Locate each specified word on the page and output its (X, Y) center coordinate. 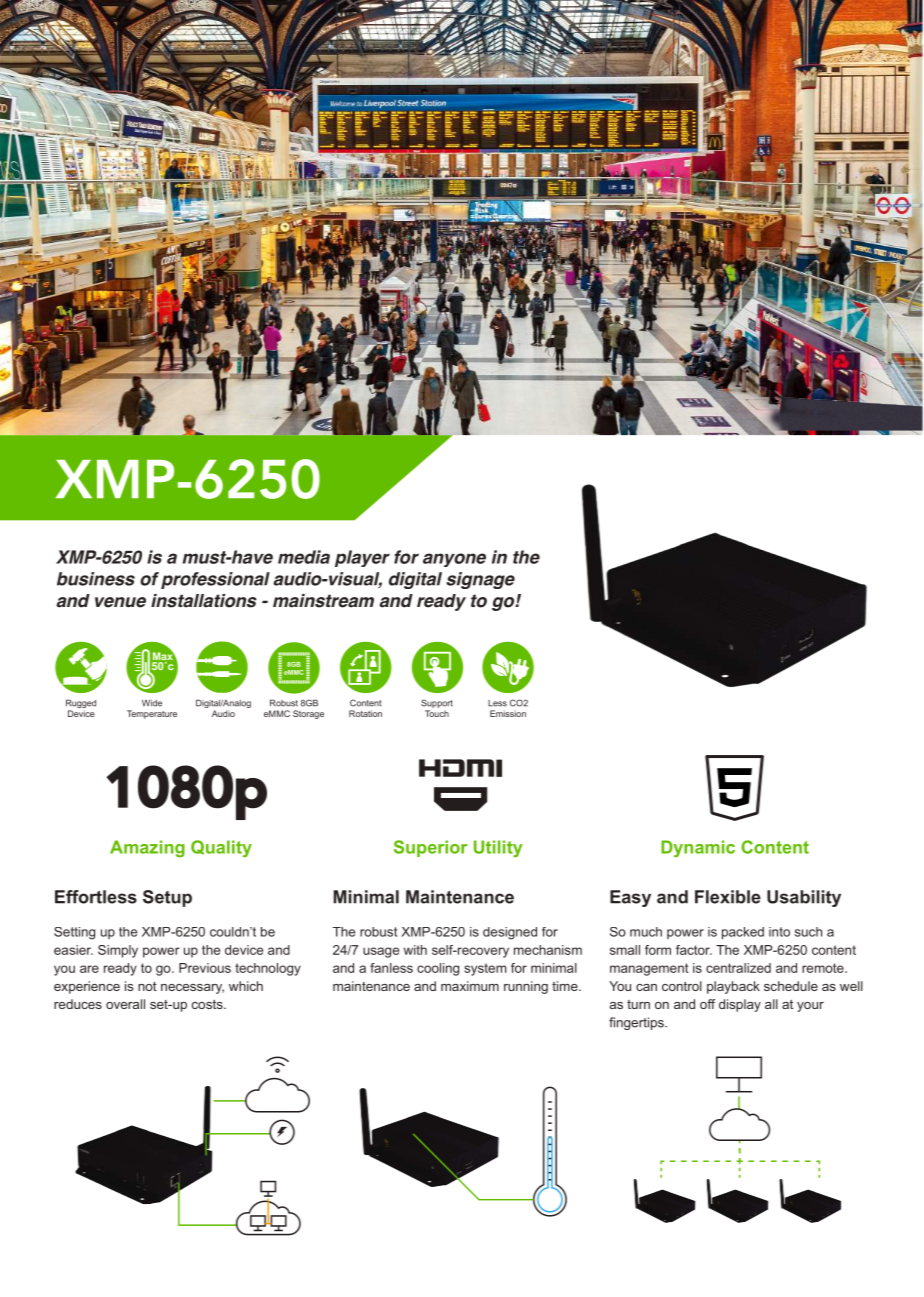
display (740, 1005)
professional (215, 580)
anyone (454, 560)
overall (125, 1004)
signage (480, 580)
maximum (470, 986)
